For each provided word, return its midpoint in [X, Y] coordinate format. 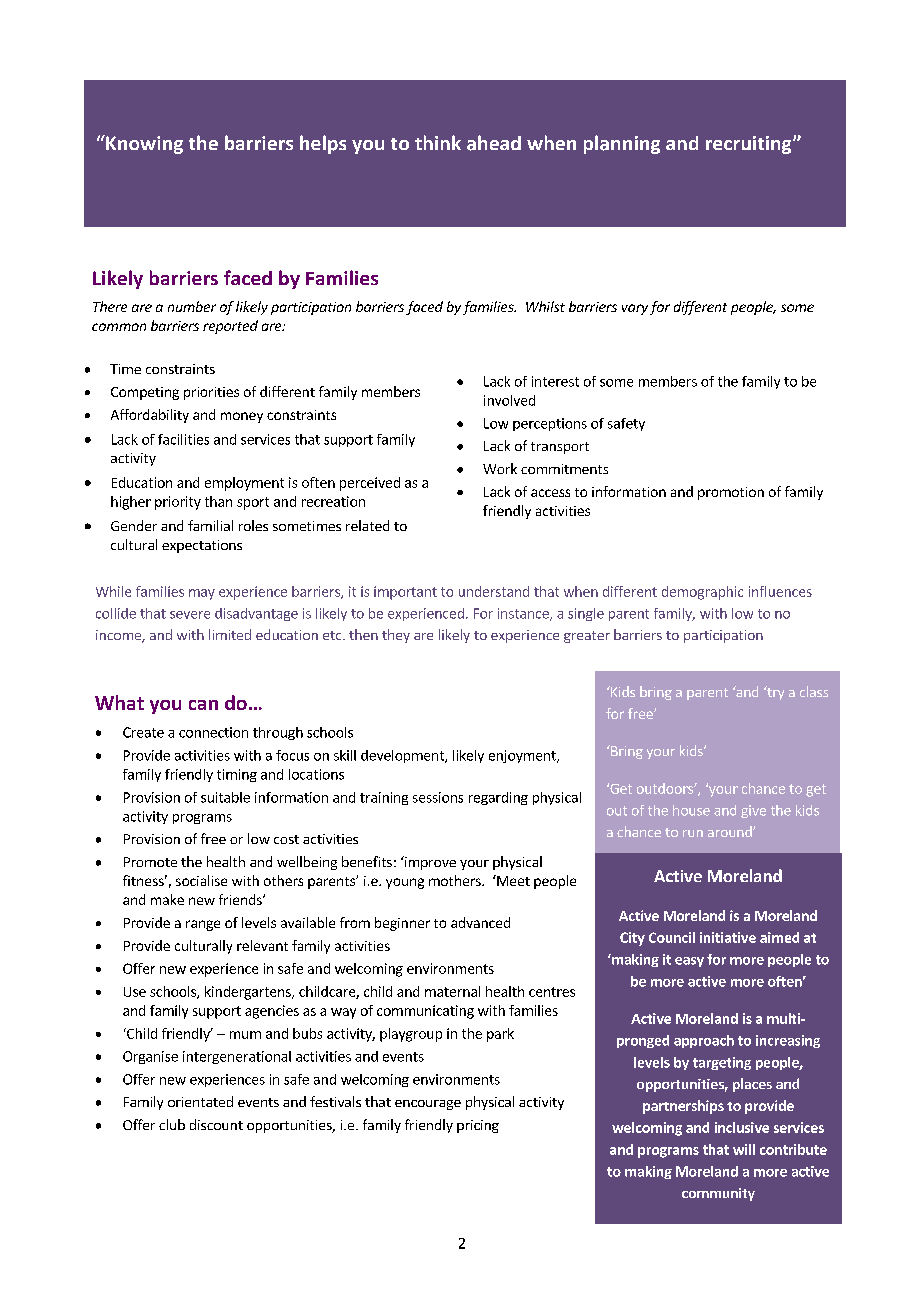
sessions [438, 797]
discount [216, 1124]
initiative [728, 937]
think [438, 142]
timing [237, 775]
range [203, 925]
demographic [702, 593]
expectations [202, 546]
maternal [452, 991]
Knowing [143, 144]
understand [494, 591]
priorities [211, 393]
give [753, 811]
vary [635, 309]
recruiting [750, 145]
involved [509, 400]
